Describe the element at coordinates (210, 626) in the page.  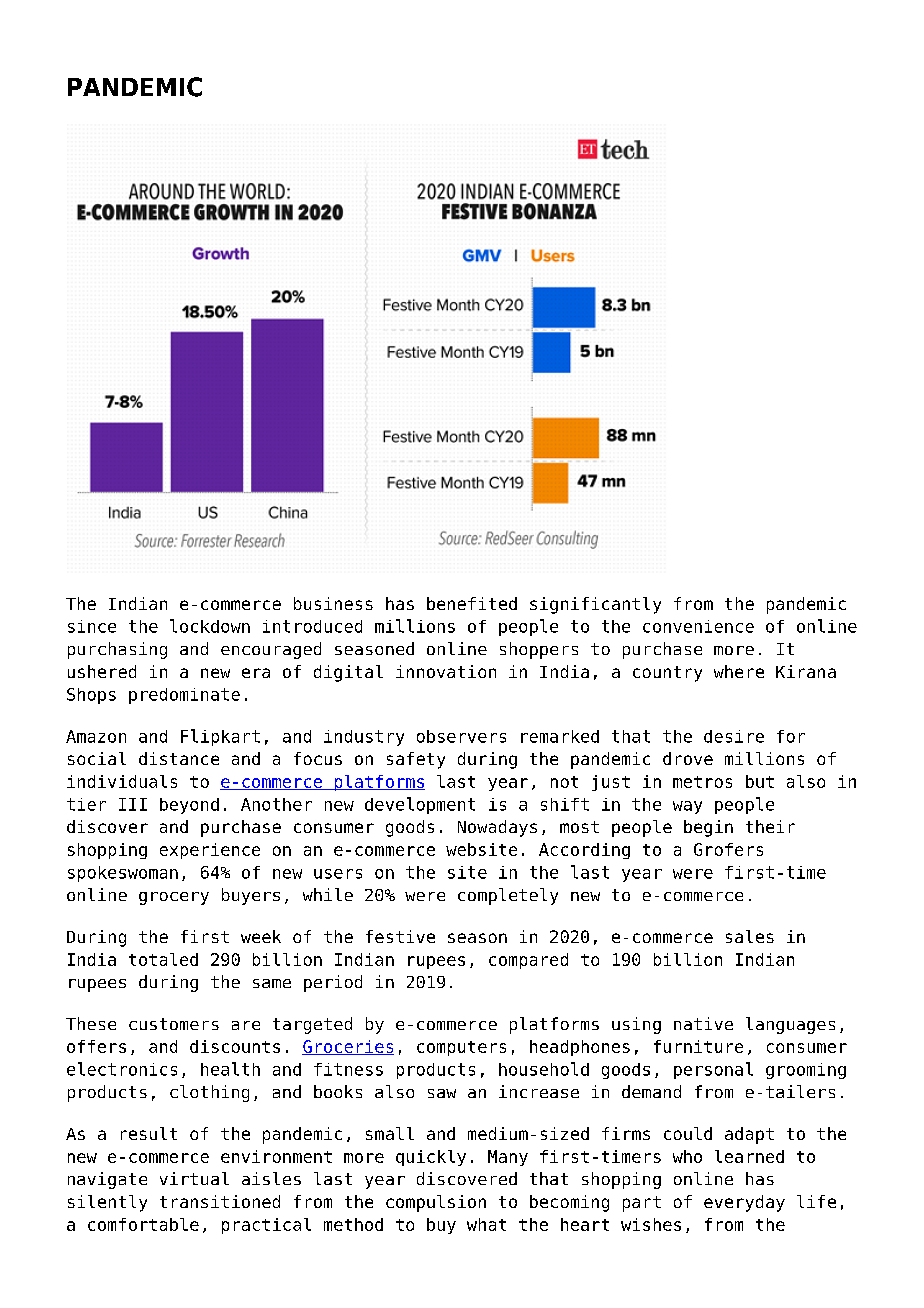
I see `lockdown` at that location.
